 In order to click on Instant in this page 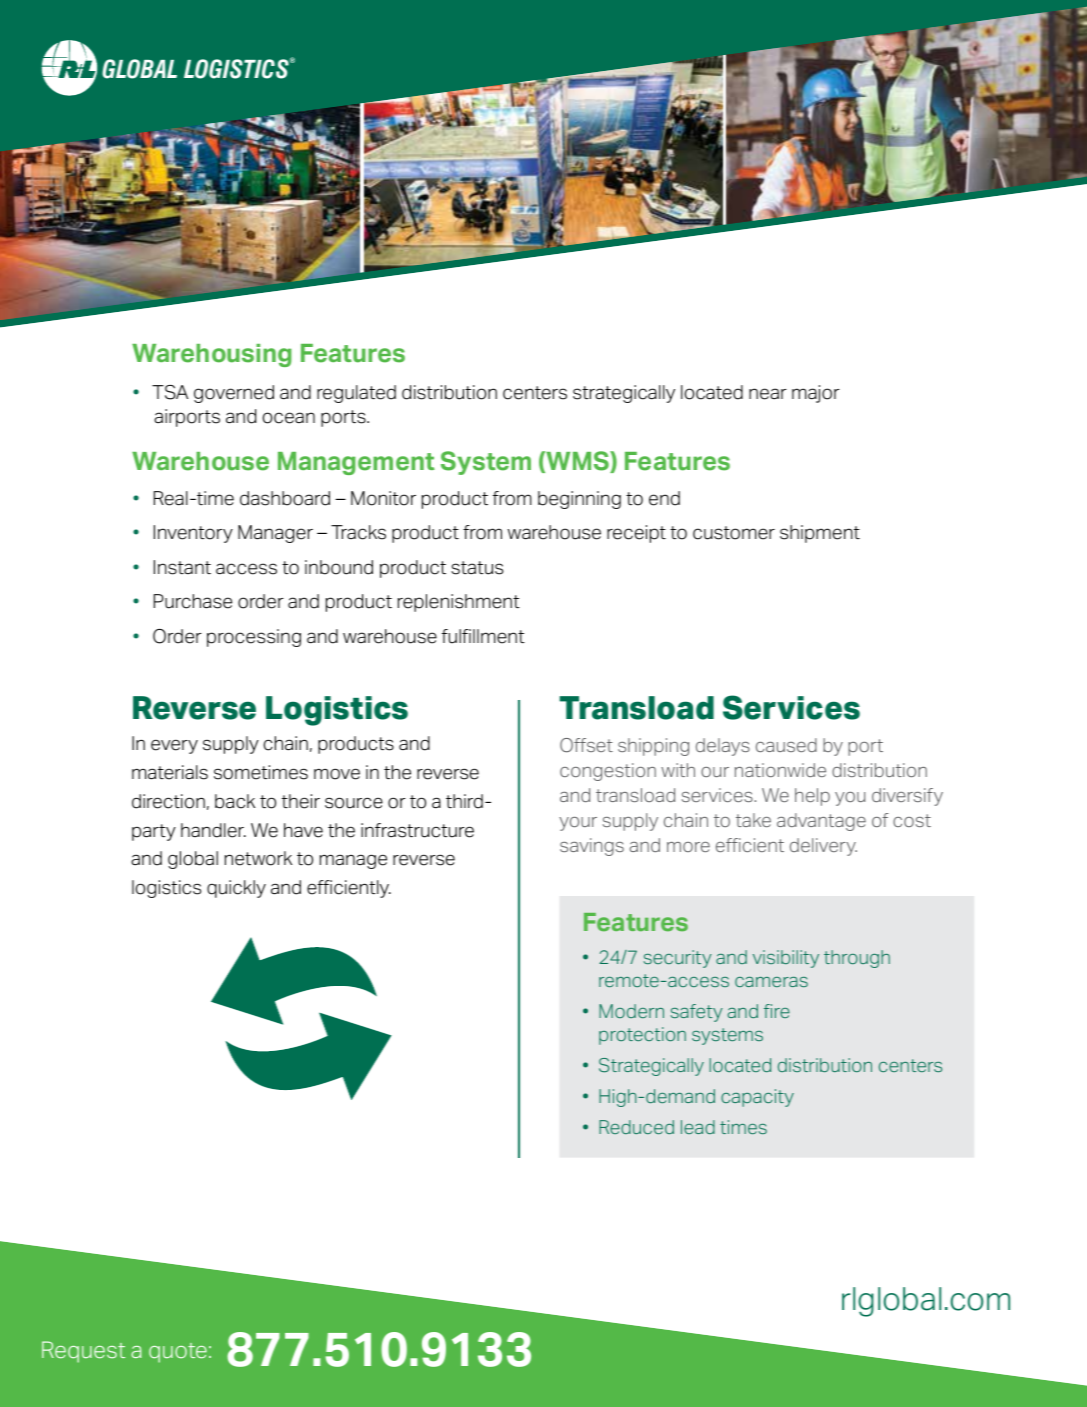, I will do `click(182, 567)`.
